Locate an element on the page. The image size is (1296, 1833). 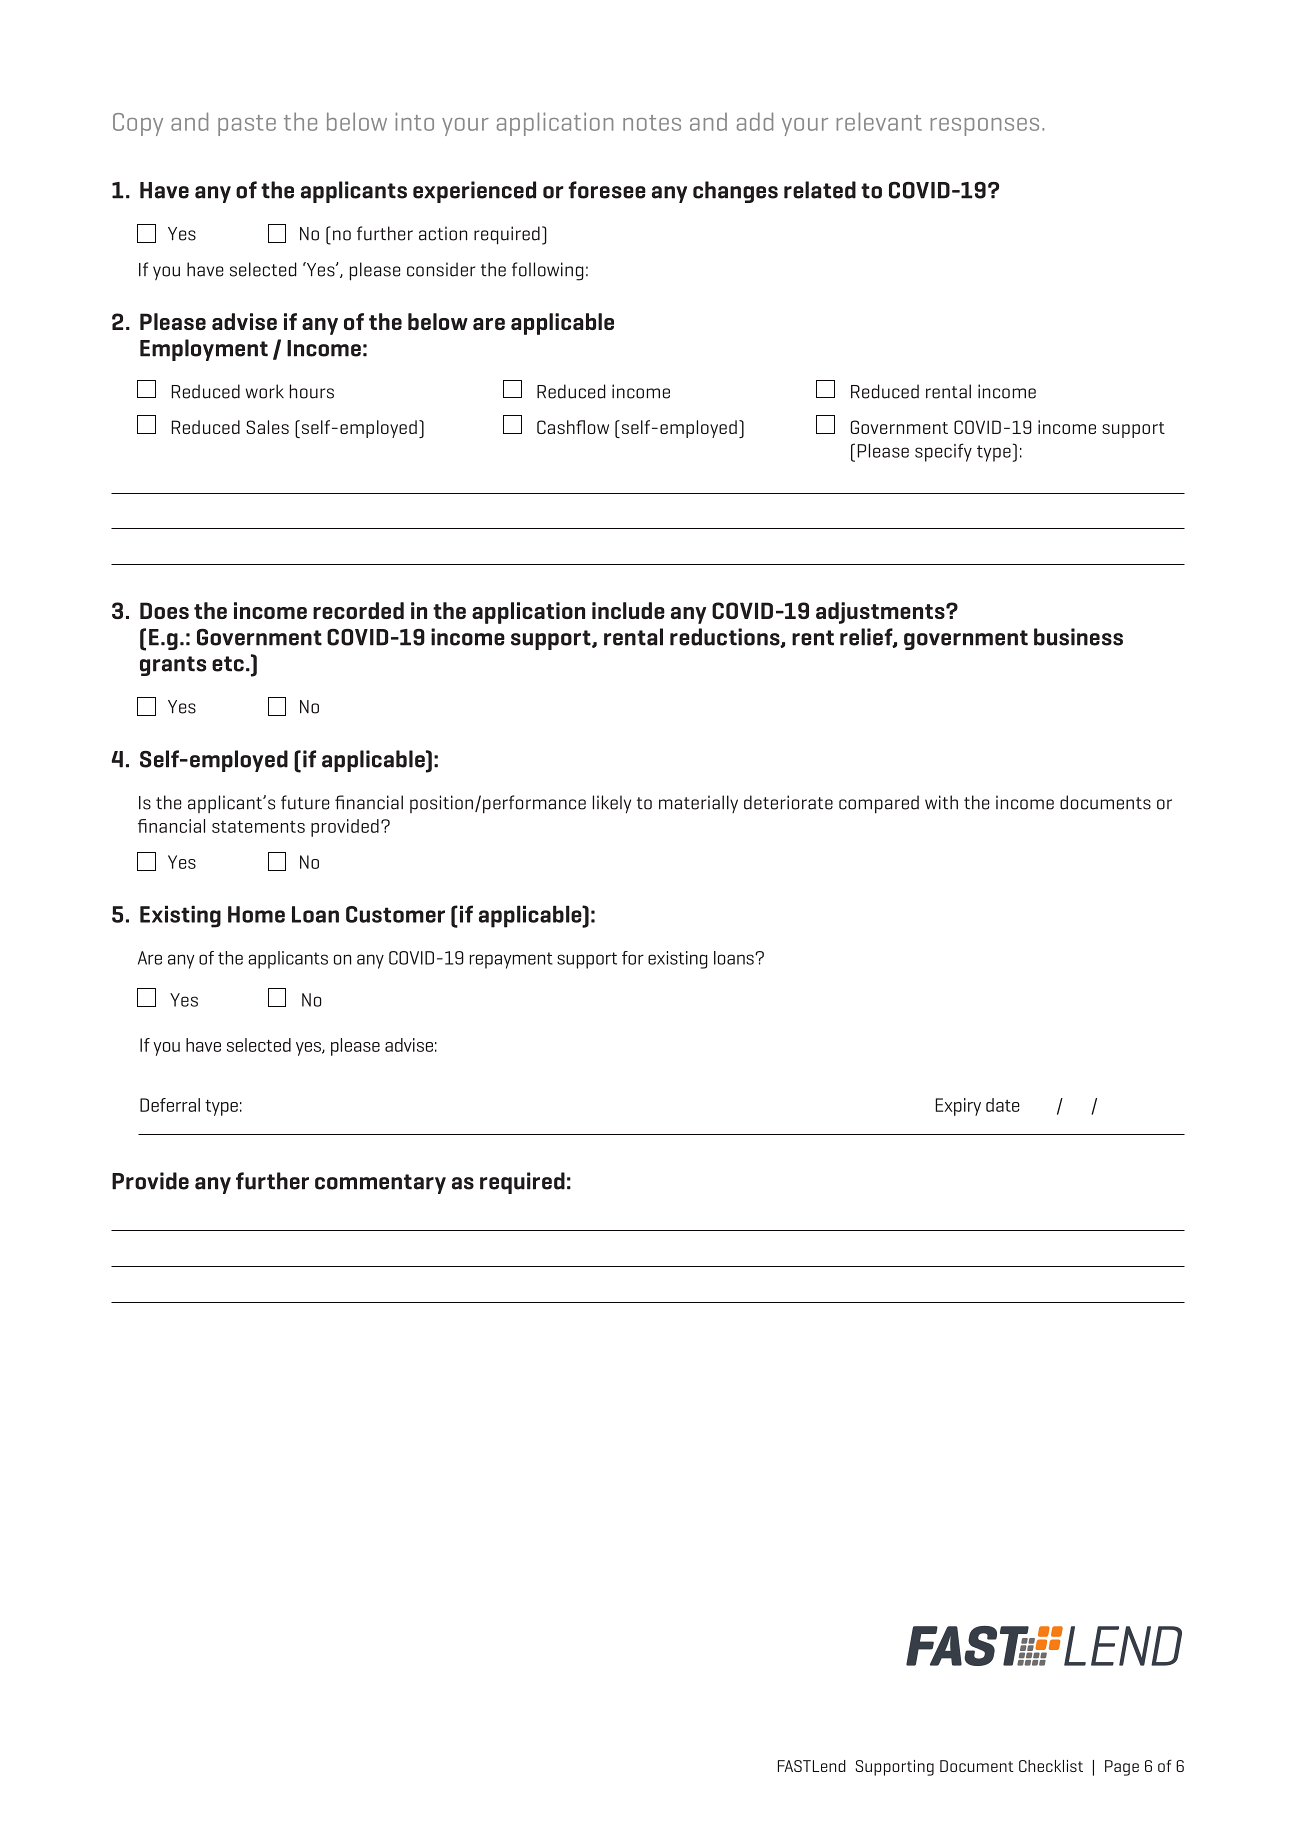
Expiry is located at coordinates (958, 1107).
